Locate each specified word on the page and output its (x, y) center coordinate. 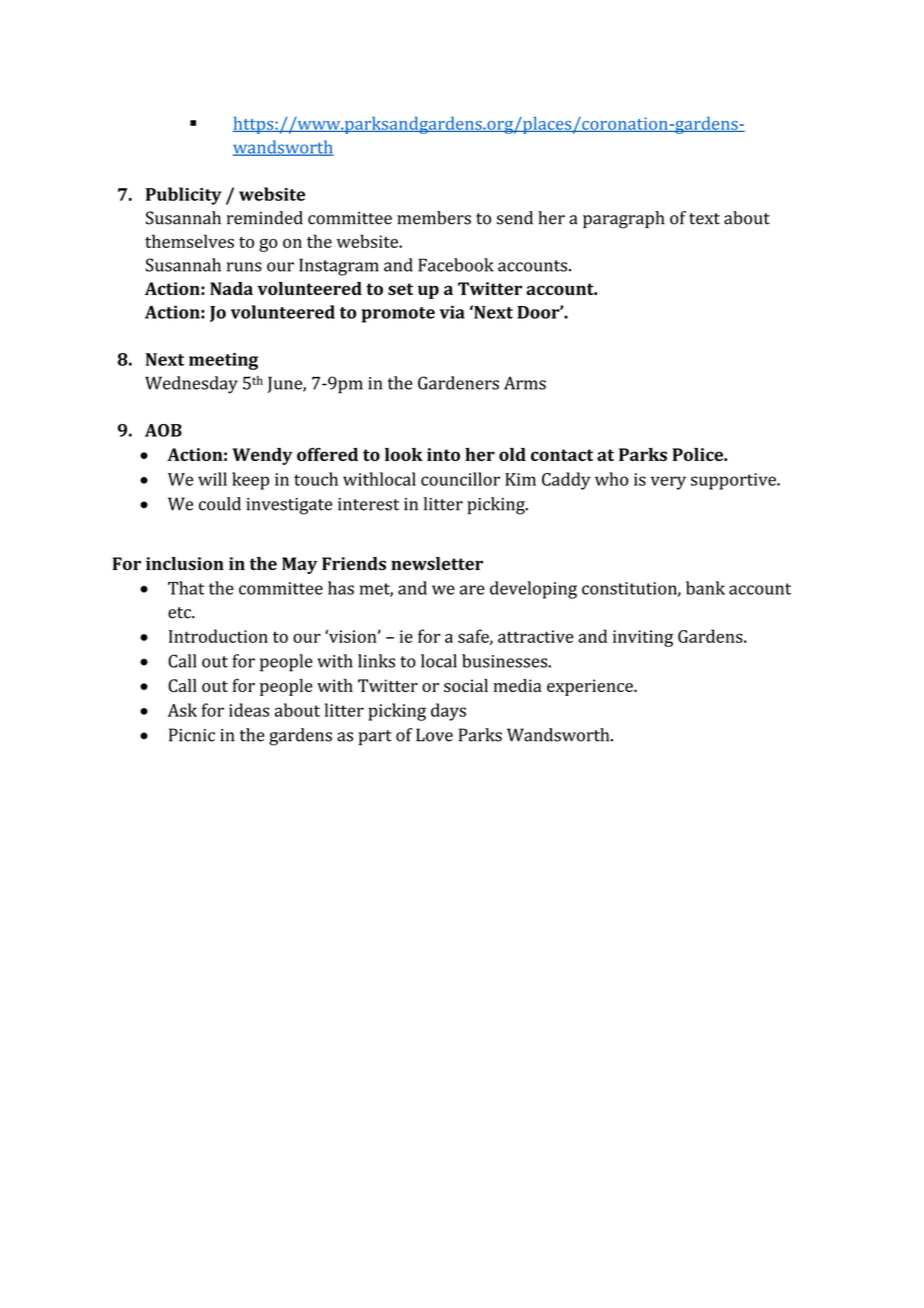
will (212, 479)
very (668, 483)
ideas (249, 710)
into (443, 454)
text (704, 219)
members (434, 218)
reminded (265, 218)
